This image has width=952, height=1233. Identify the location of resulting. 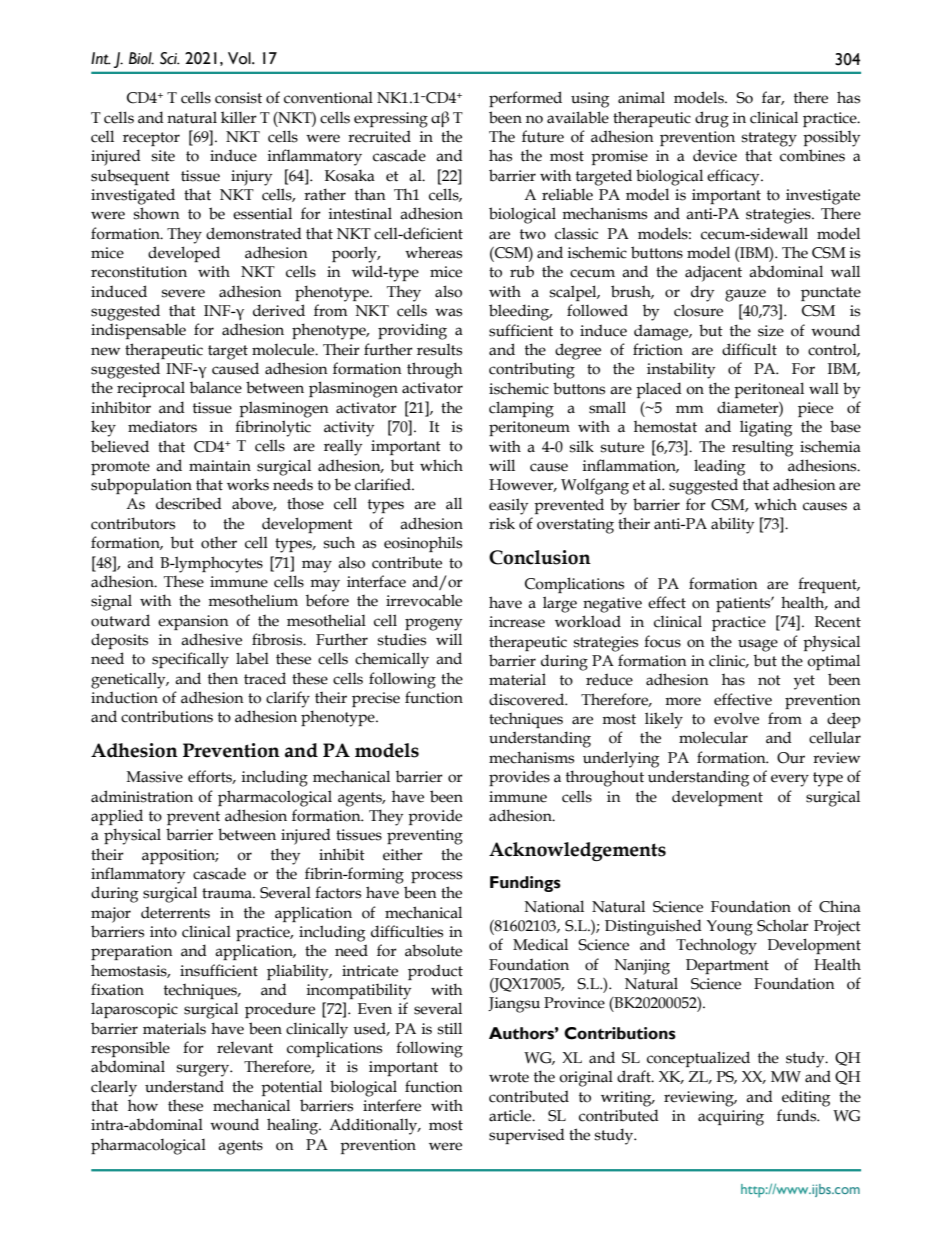
(762, 449).
